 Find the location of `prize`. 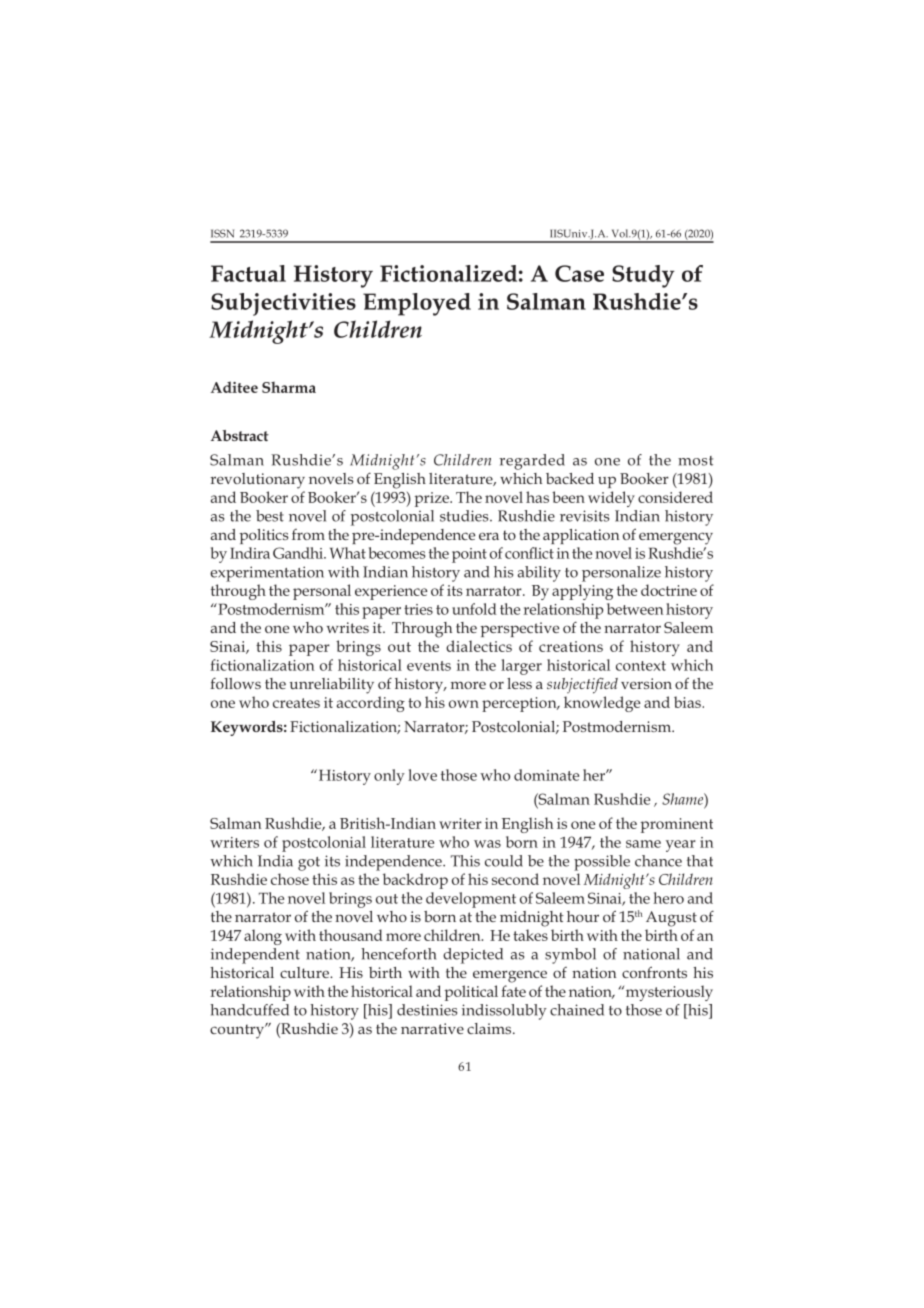

prize is located at coordinates (432, 499).
